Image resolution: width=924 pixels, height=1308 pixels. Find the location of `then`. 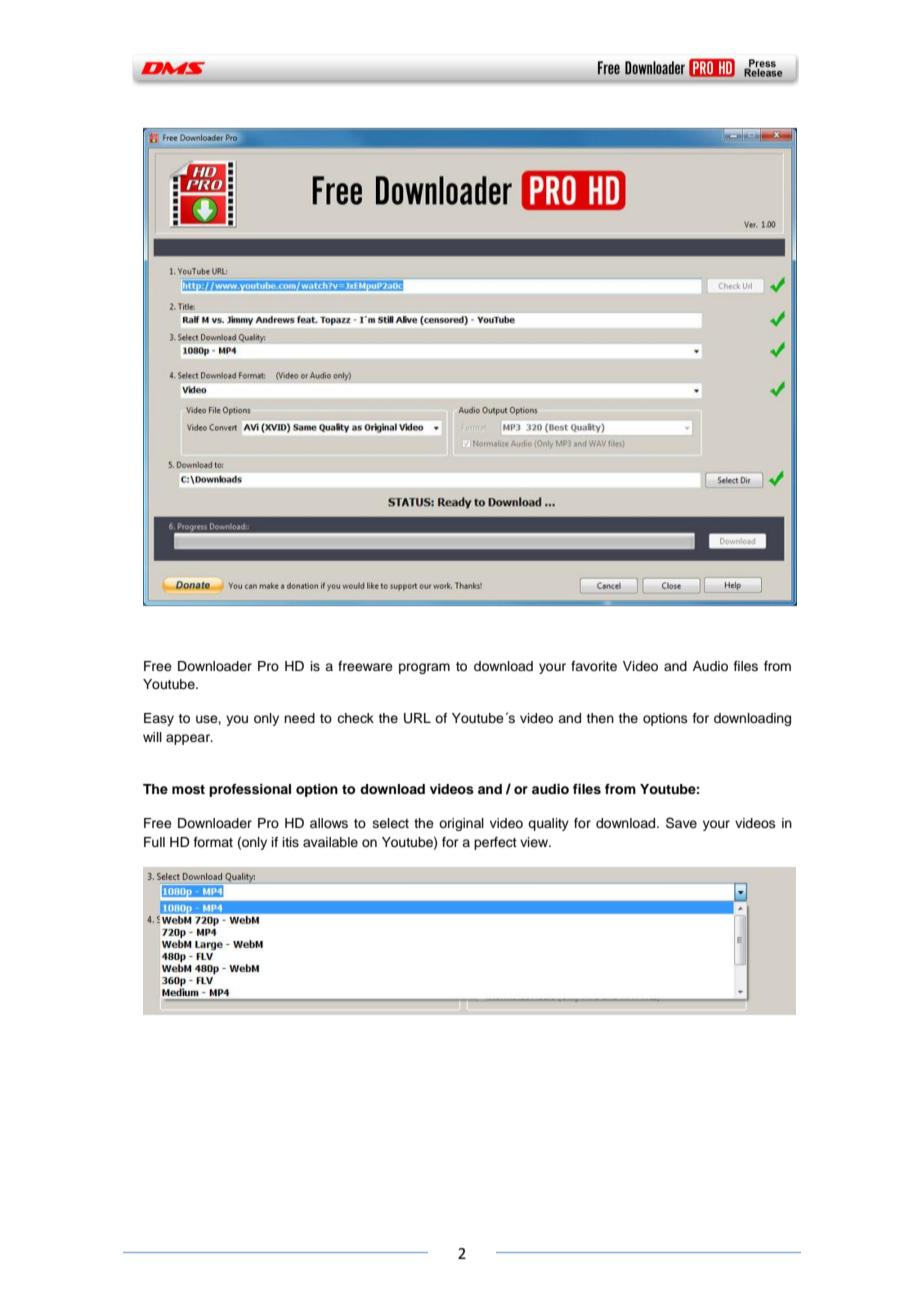

then is located at coordinates (600, 718).
